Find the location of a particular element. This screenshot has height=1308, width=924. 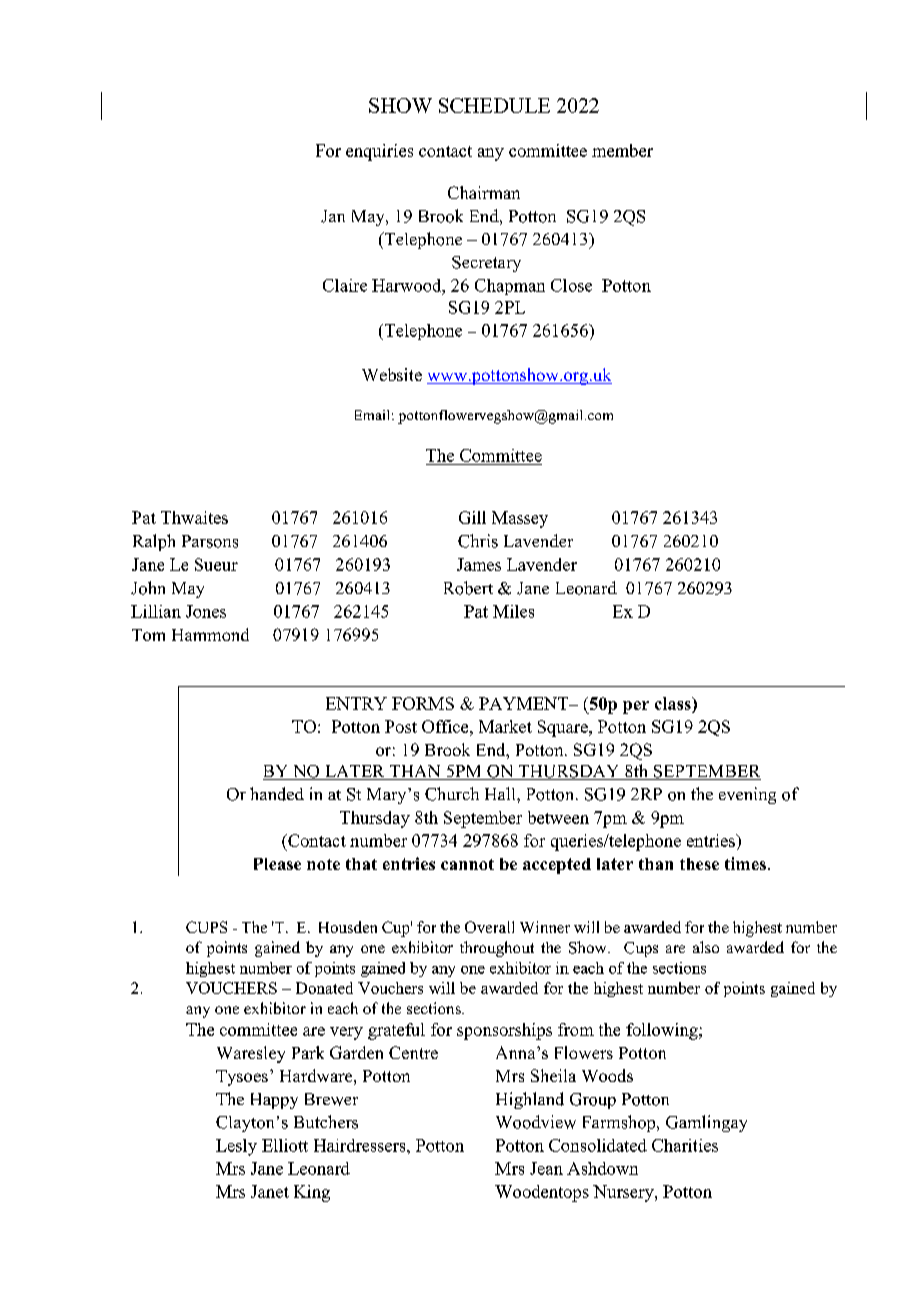

Elliott is located at coordinates (285, 1145).
